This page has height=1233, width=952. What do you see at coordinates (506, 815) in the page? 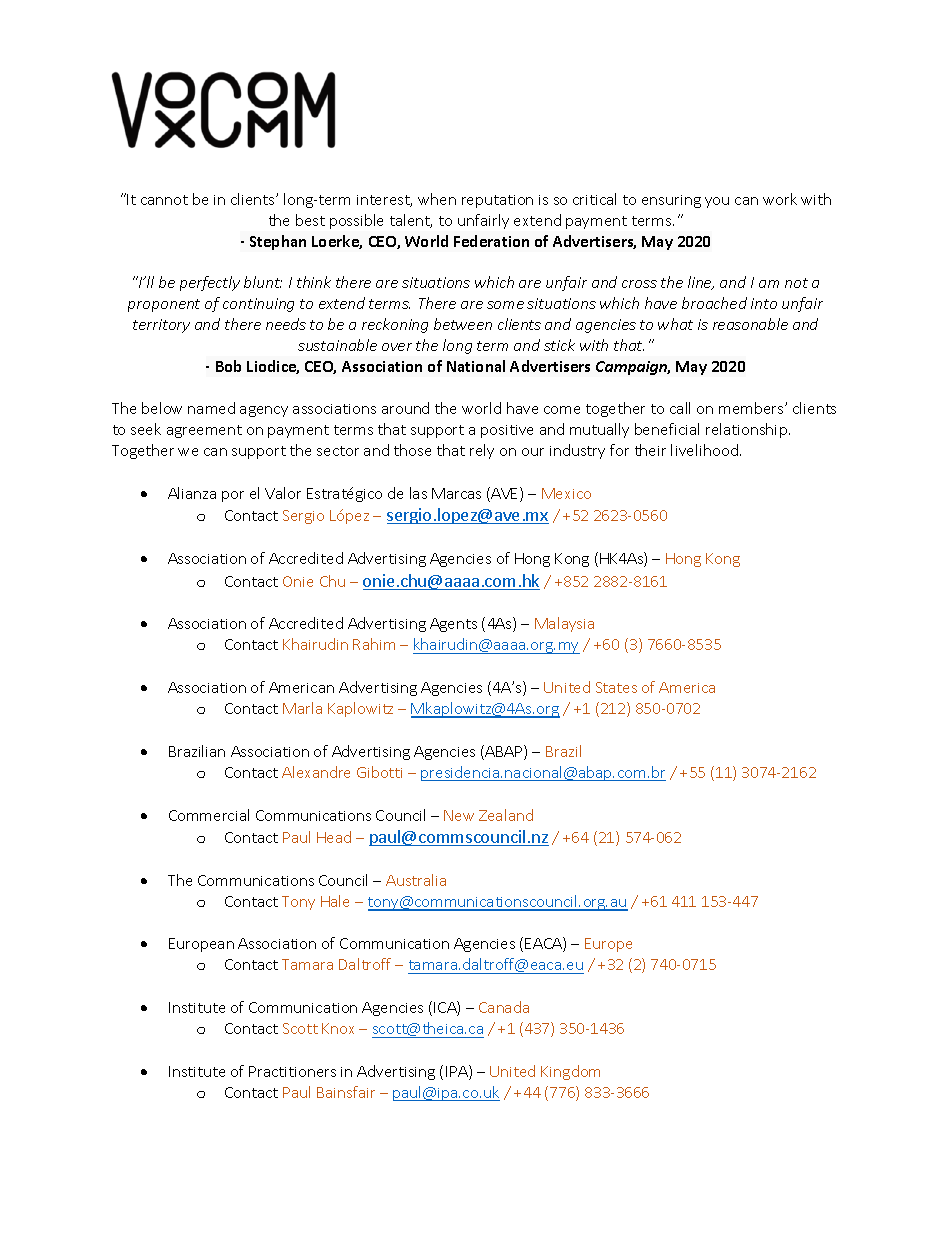
I see `Zealand` at bounding box center [506, 815].
